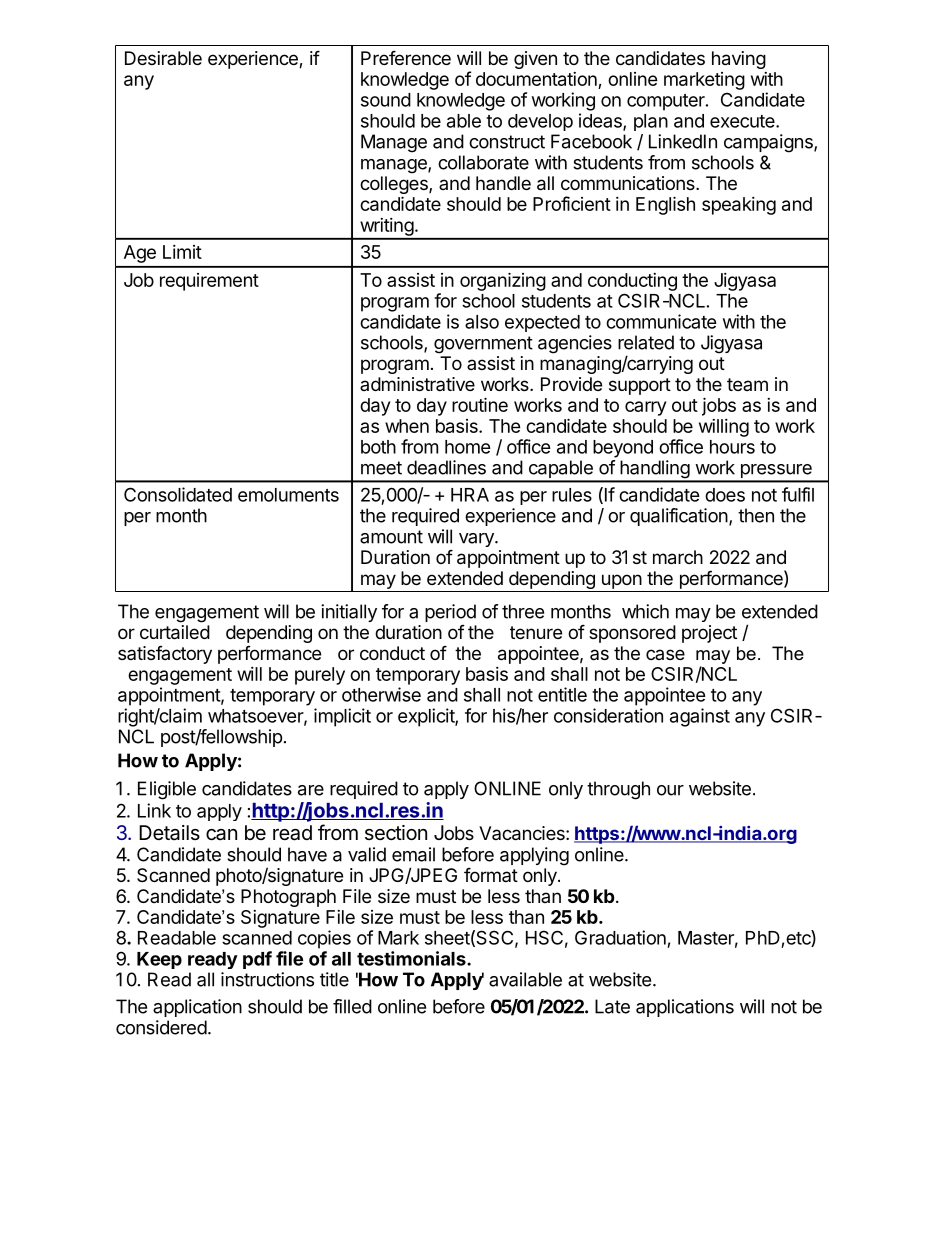 Image resolution: width=952 pixels, height=1233 pixels. Describe the element at coordinates (412, 958) in the page. I see `testimonials` at that location.
